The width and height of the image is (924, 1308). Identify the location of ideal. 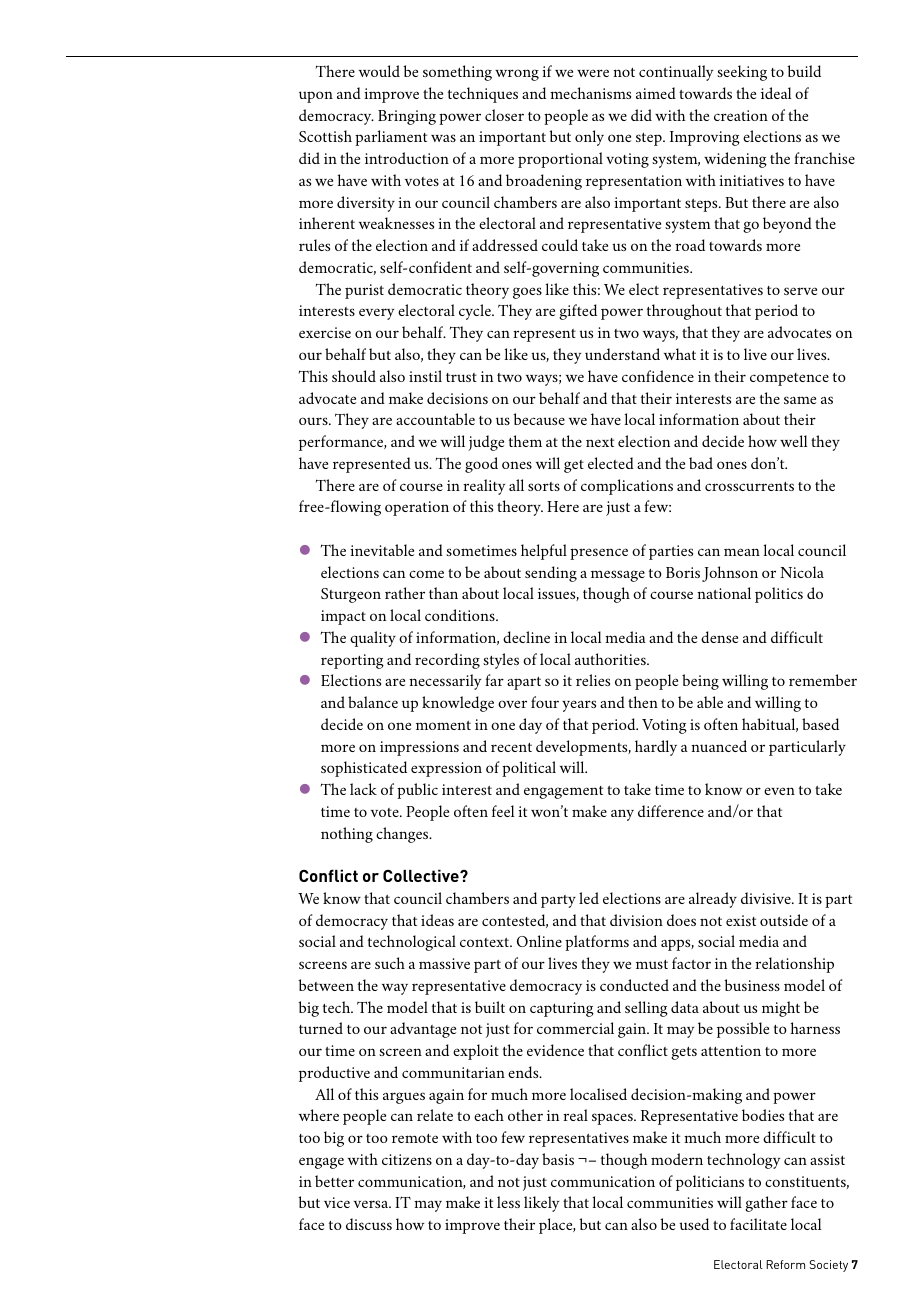
(776, 93).
